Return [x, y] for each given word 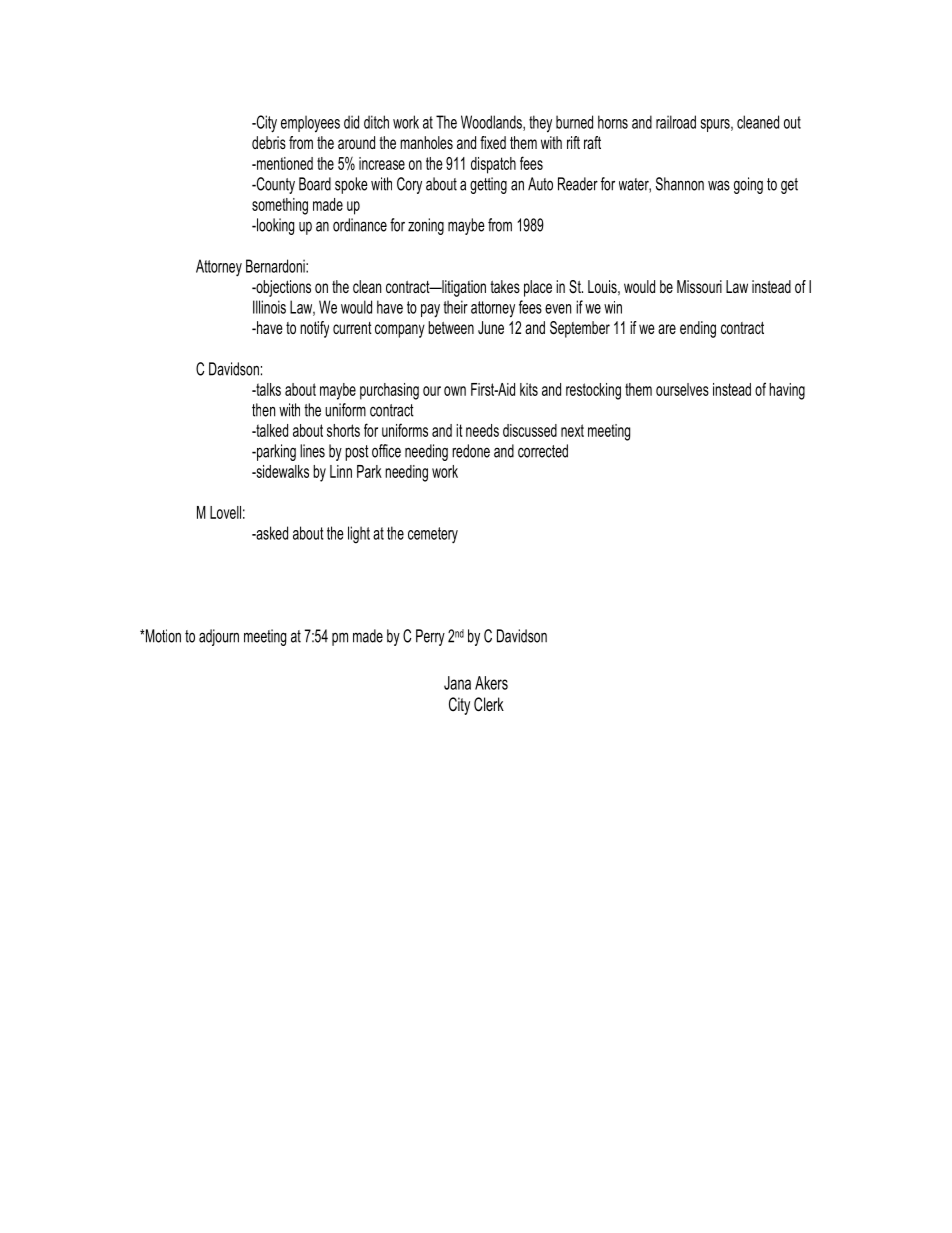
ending [698, 329]
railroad [676, 122]
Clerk [489, 704]
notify [314, 329]
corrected [543, 451]
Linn [341, 471]
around [356, 142]
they [540, 124]
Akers [491, 683]
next [572, 430]
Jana [457, 683]
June [491, 327]
